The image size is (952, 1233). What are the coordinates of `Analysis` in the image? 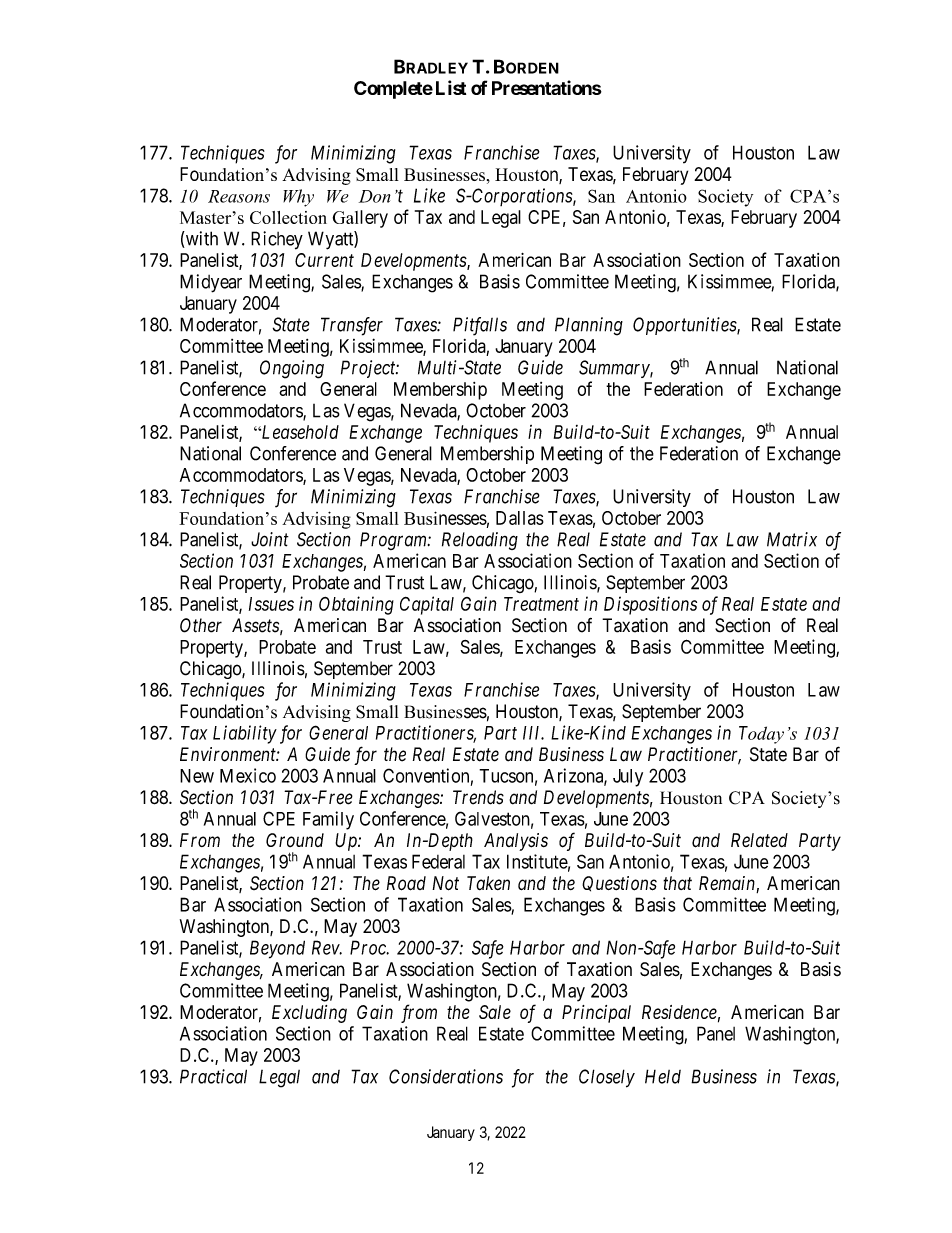 It's located at (516, 842).
